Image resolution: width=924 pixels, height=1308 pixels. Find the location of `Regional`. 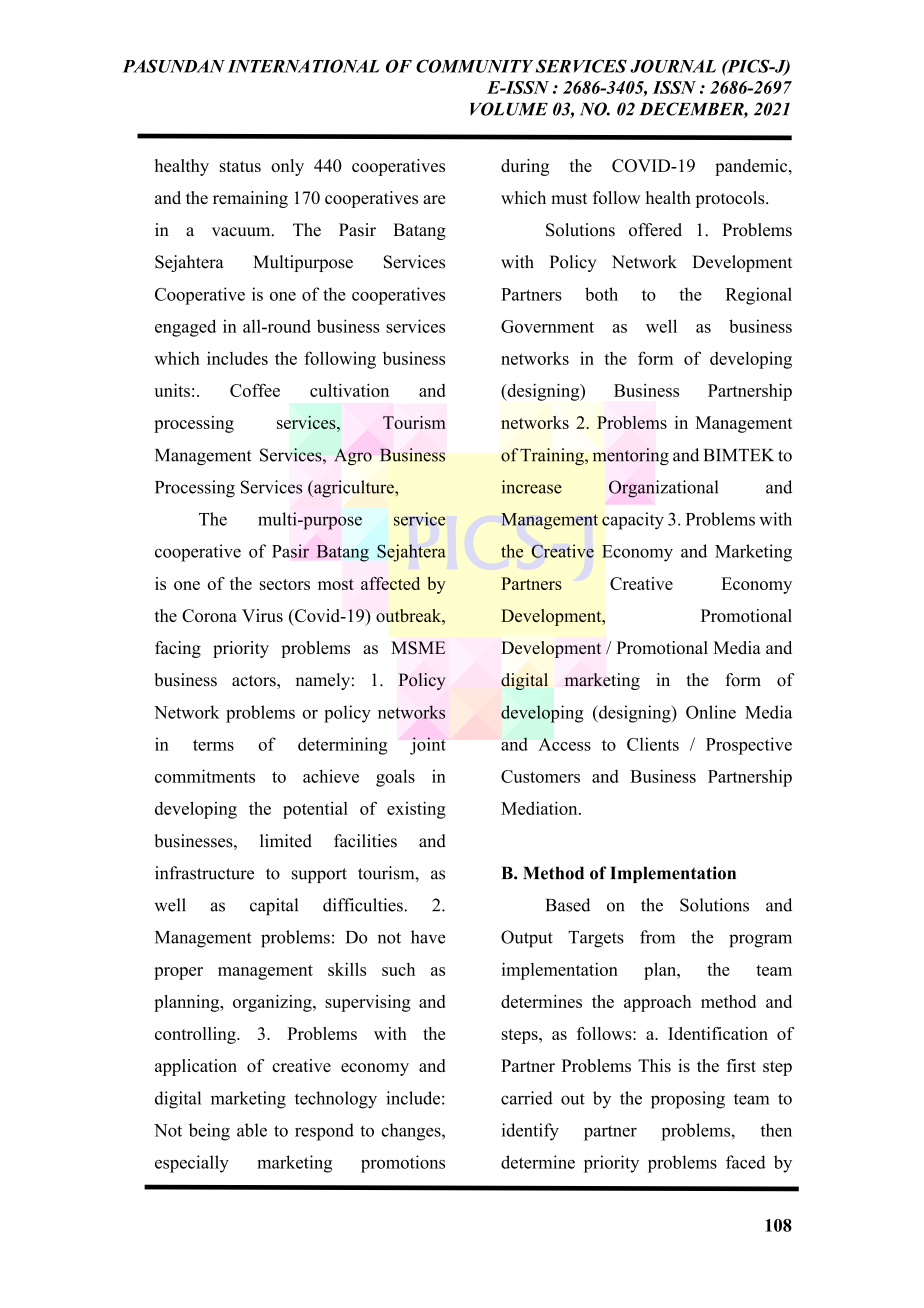

Regional is located at coordinates (758, 296).
